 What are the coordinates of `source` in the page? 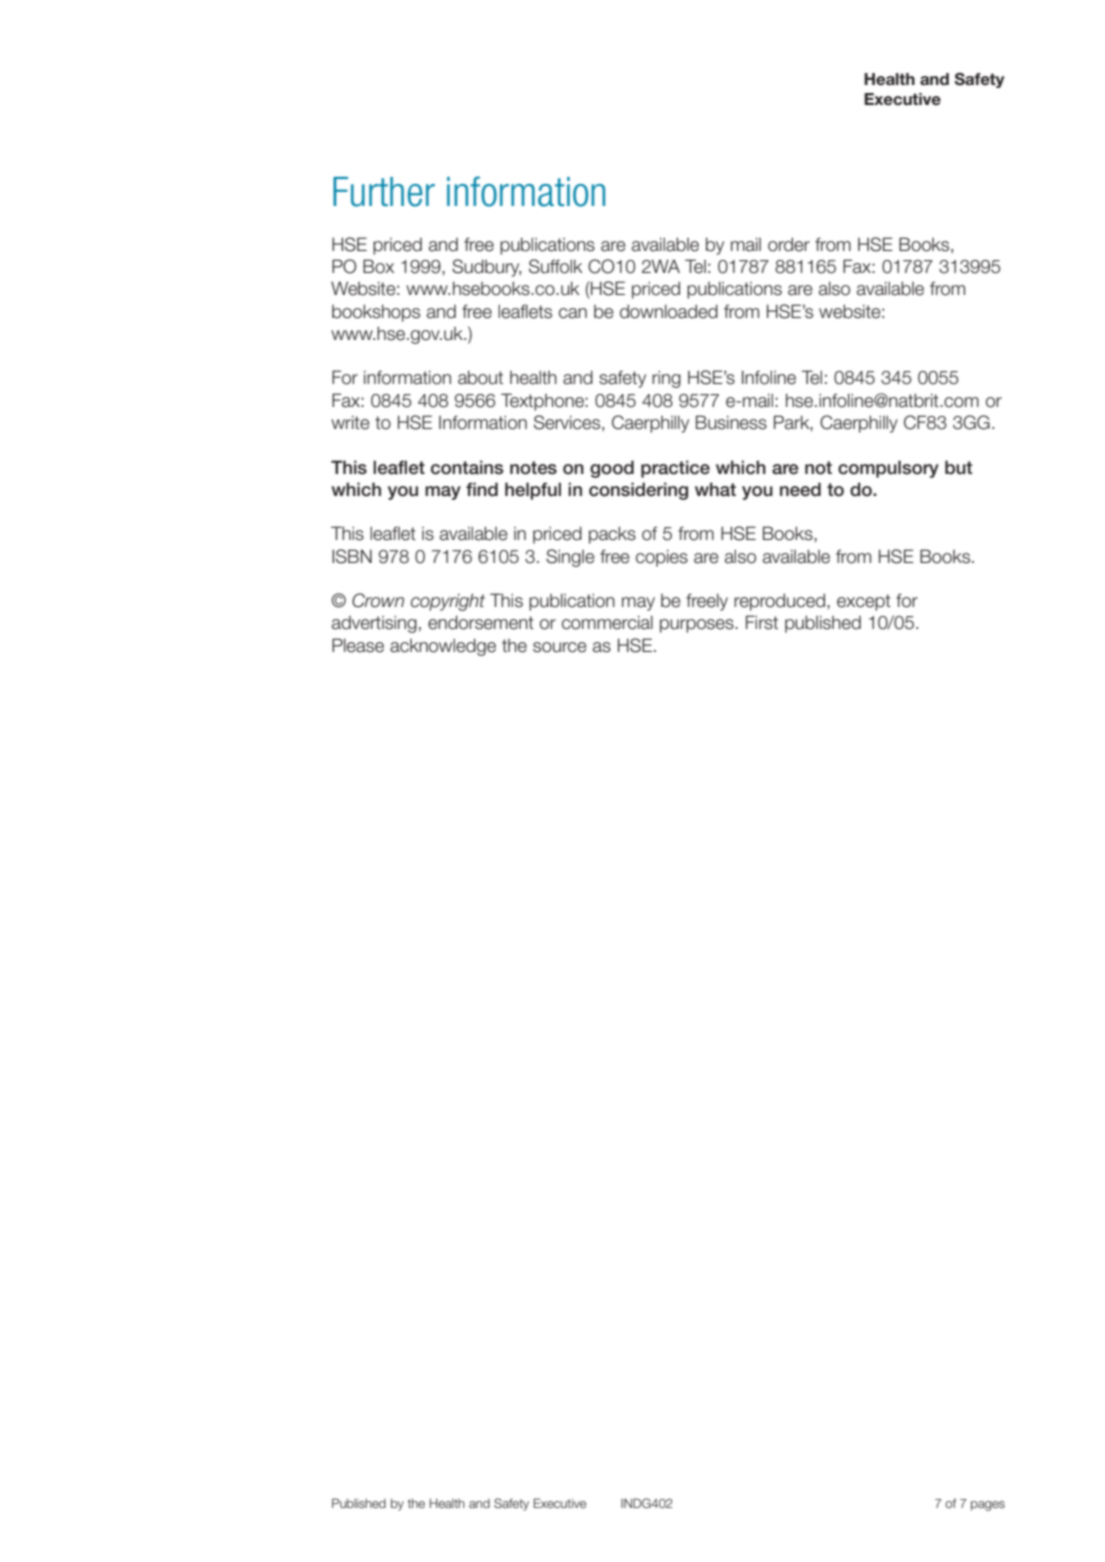 It's located at (560, 647).
